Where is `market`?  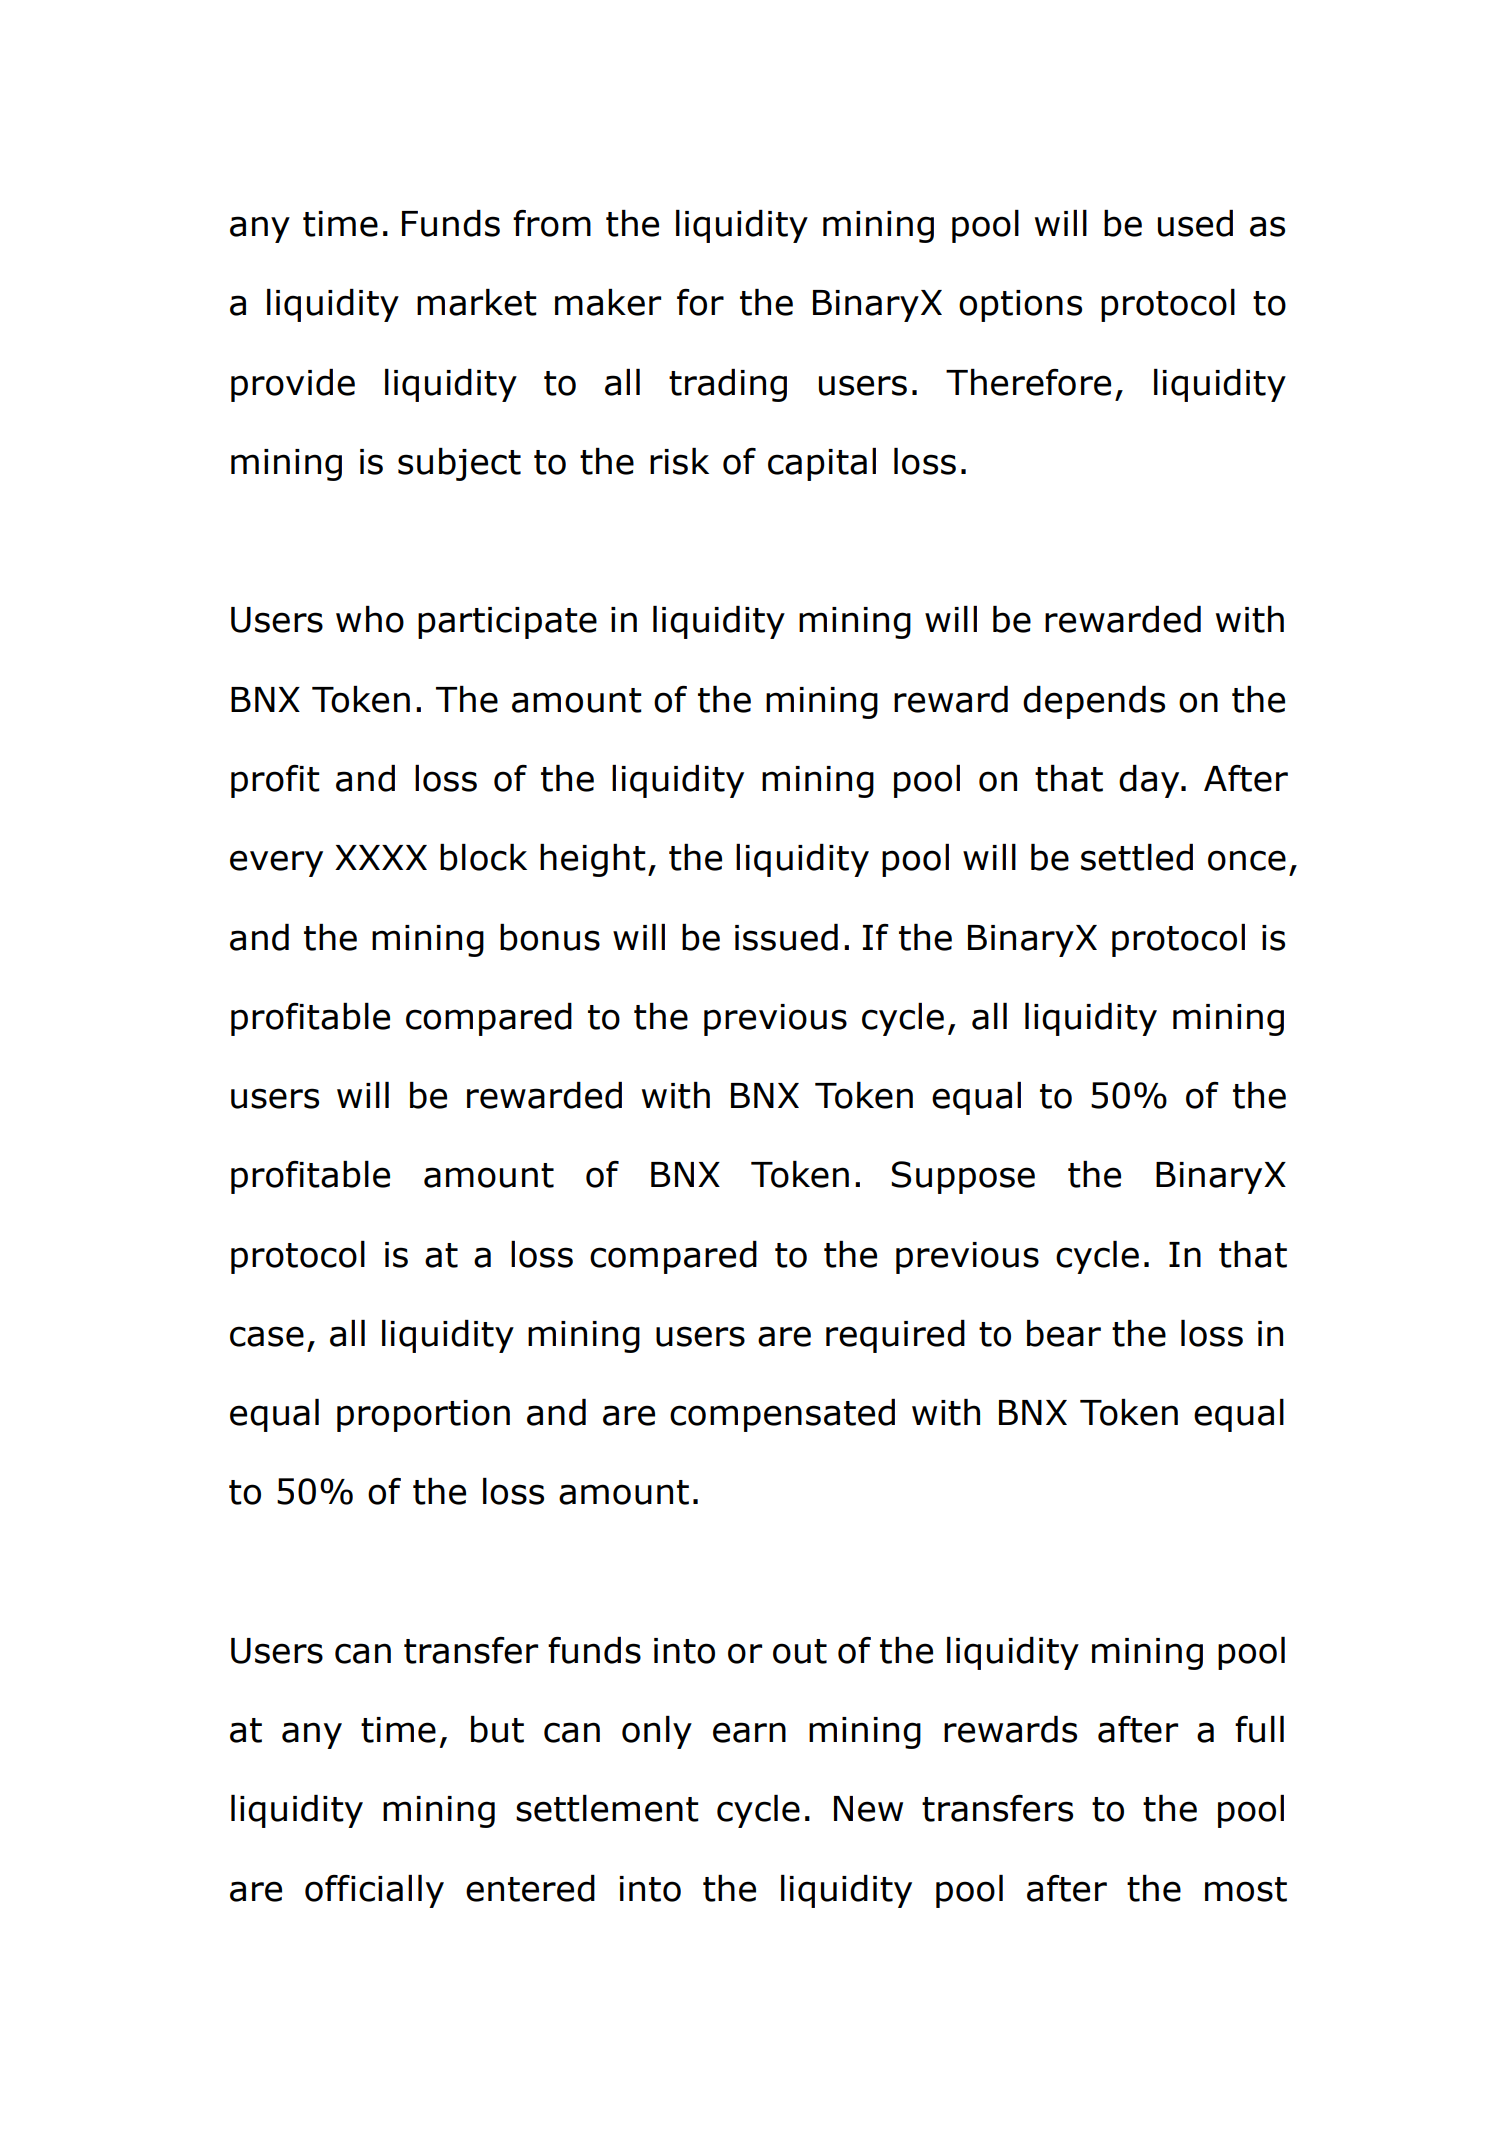
market is located at coordinates (477, 302).
